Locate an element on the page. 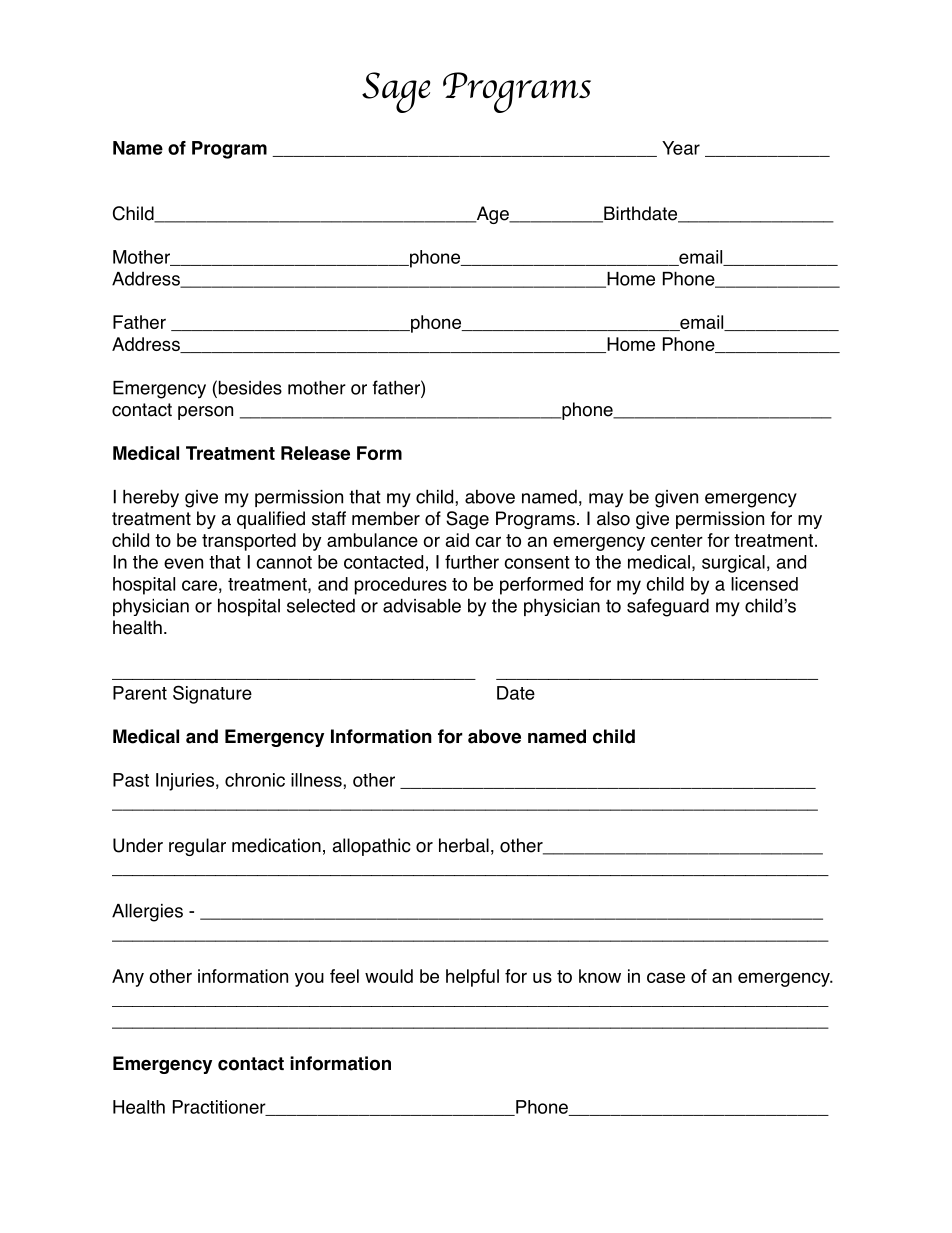  even is located at coordinates (183, 563).
